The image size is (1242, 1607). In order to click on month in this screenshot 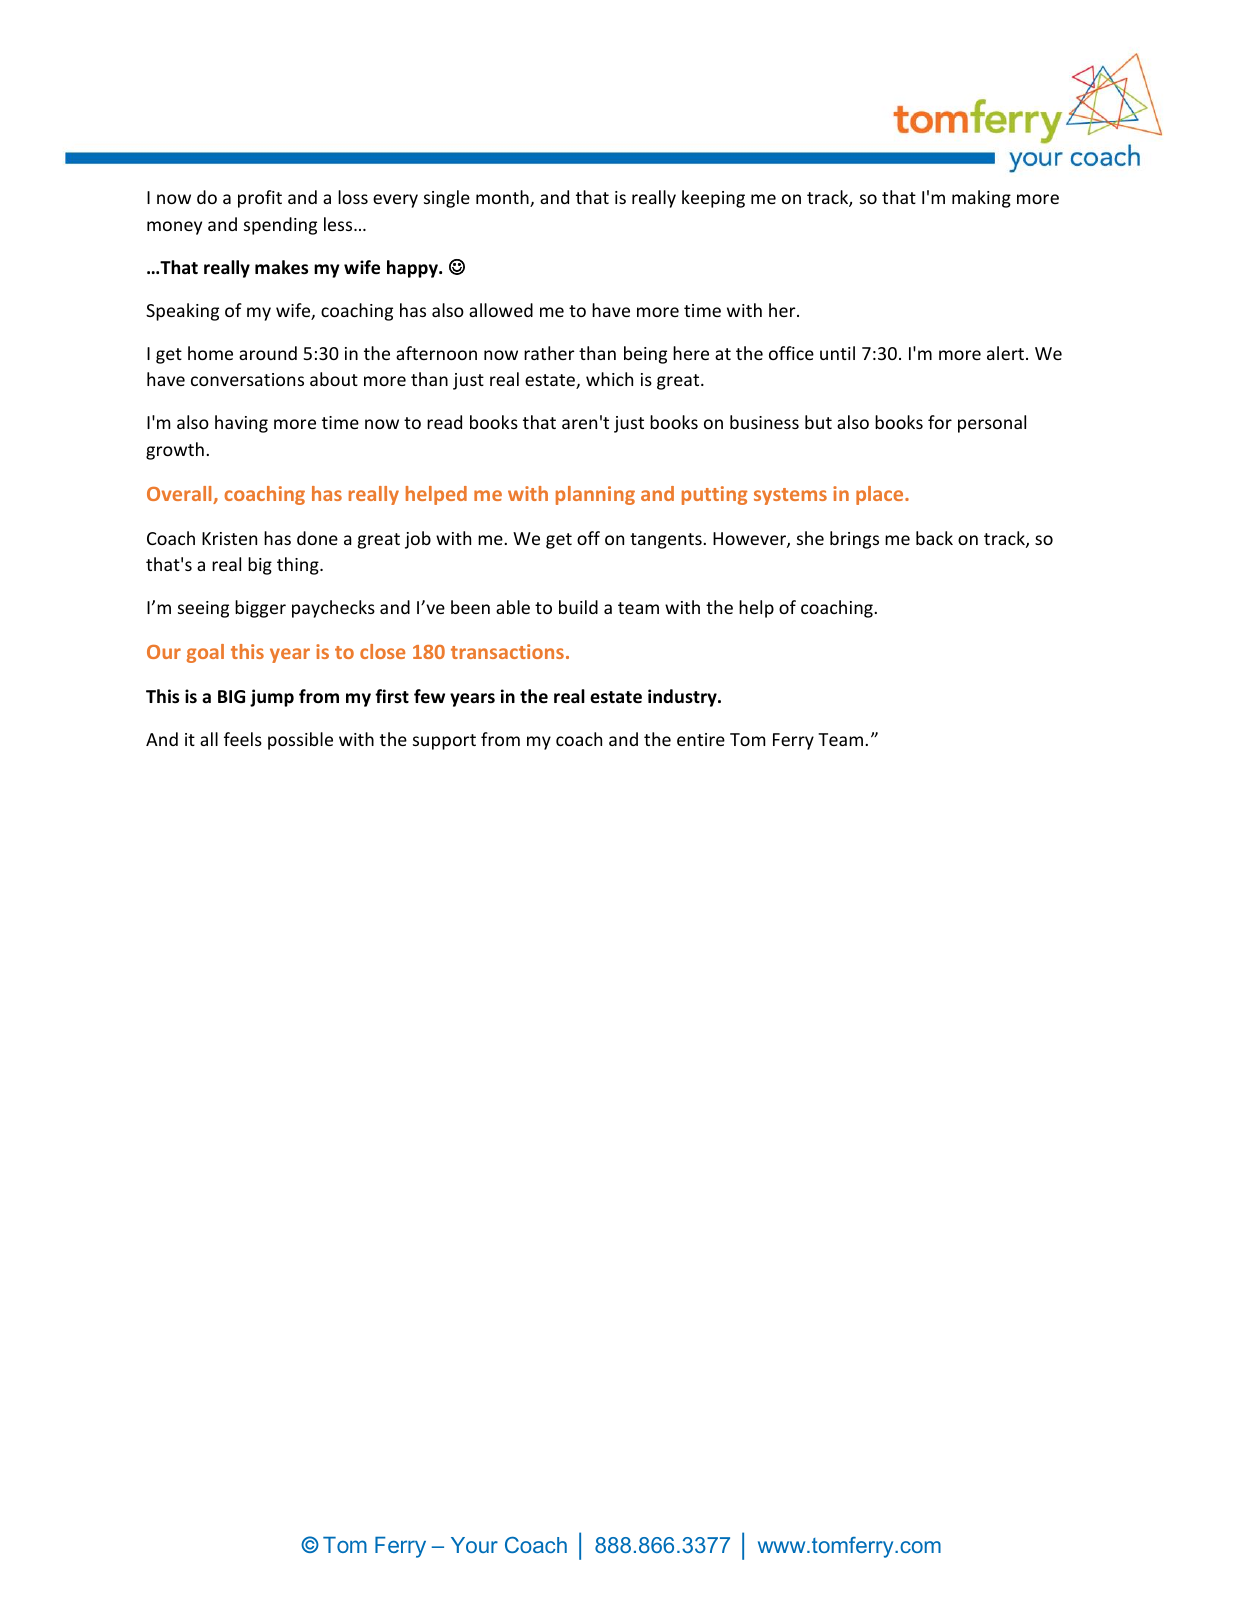, I will do `click(503, 198)`.
